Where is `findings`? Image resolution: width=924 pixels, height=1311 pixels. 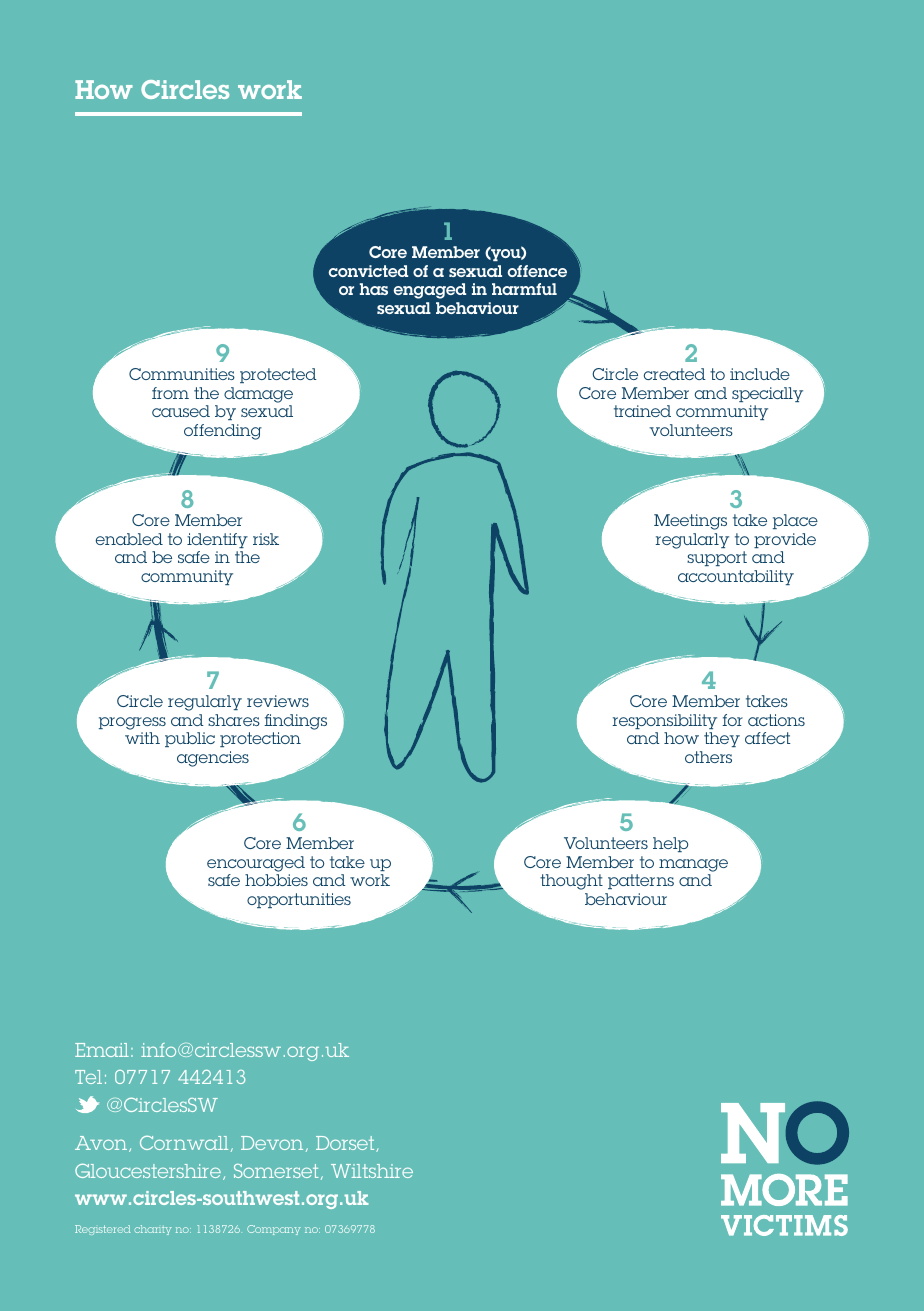
findings is located at coordinates (295, 722).
